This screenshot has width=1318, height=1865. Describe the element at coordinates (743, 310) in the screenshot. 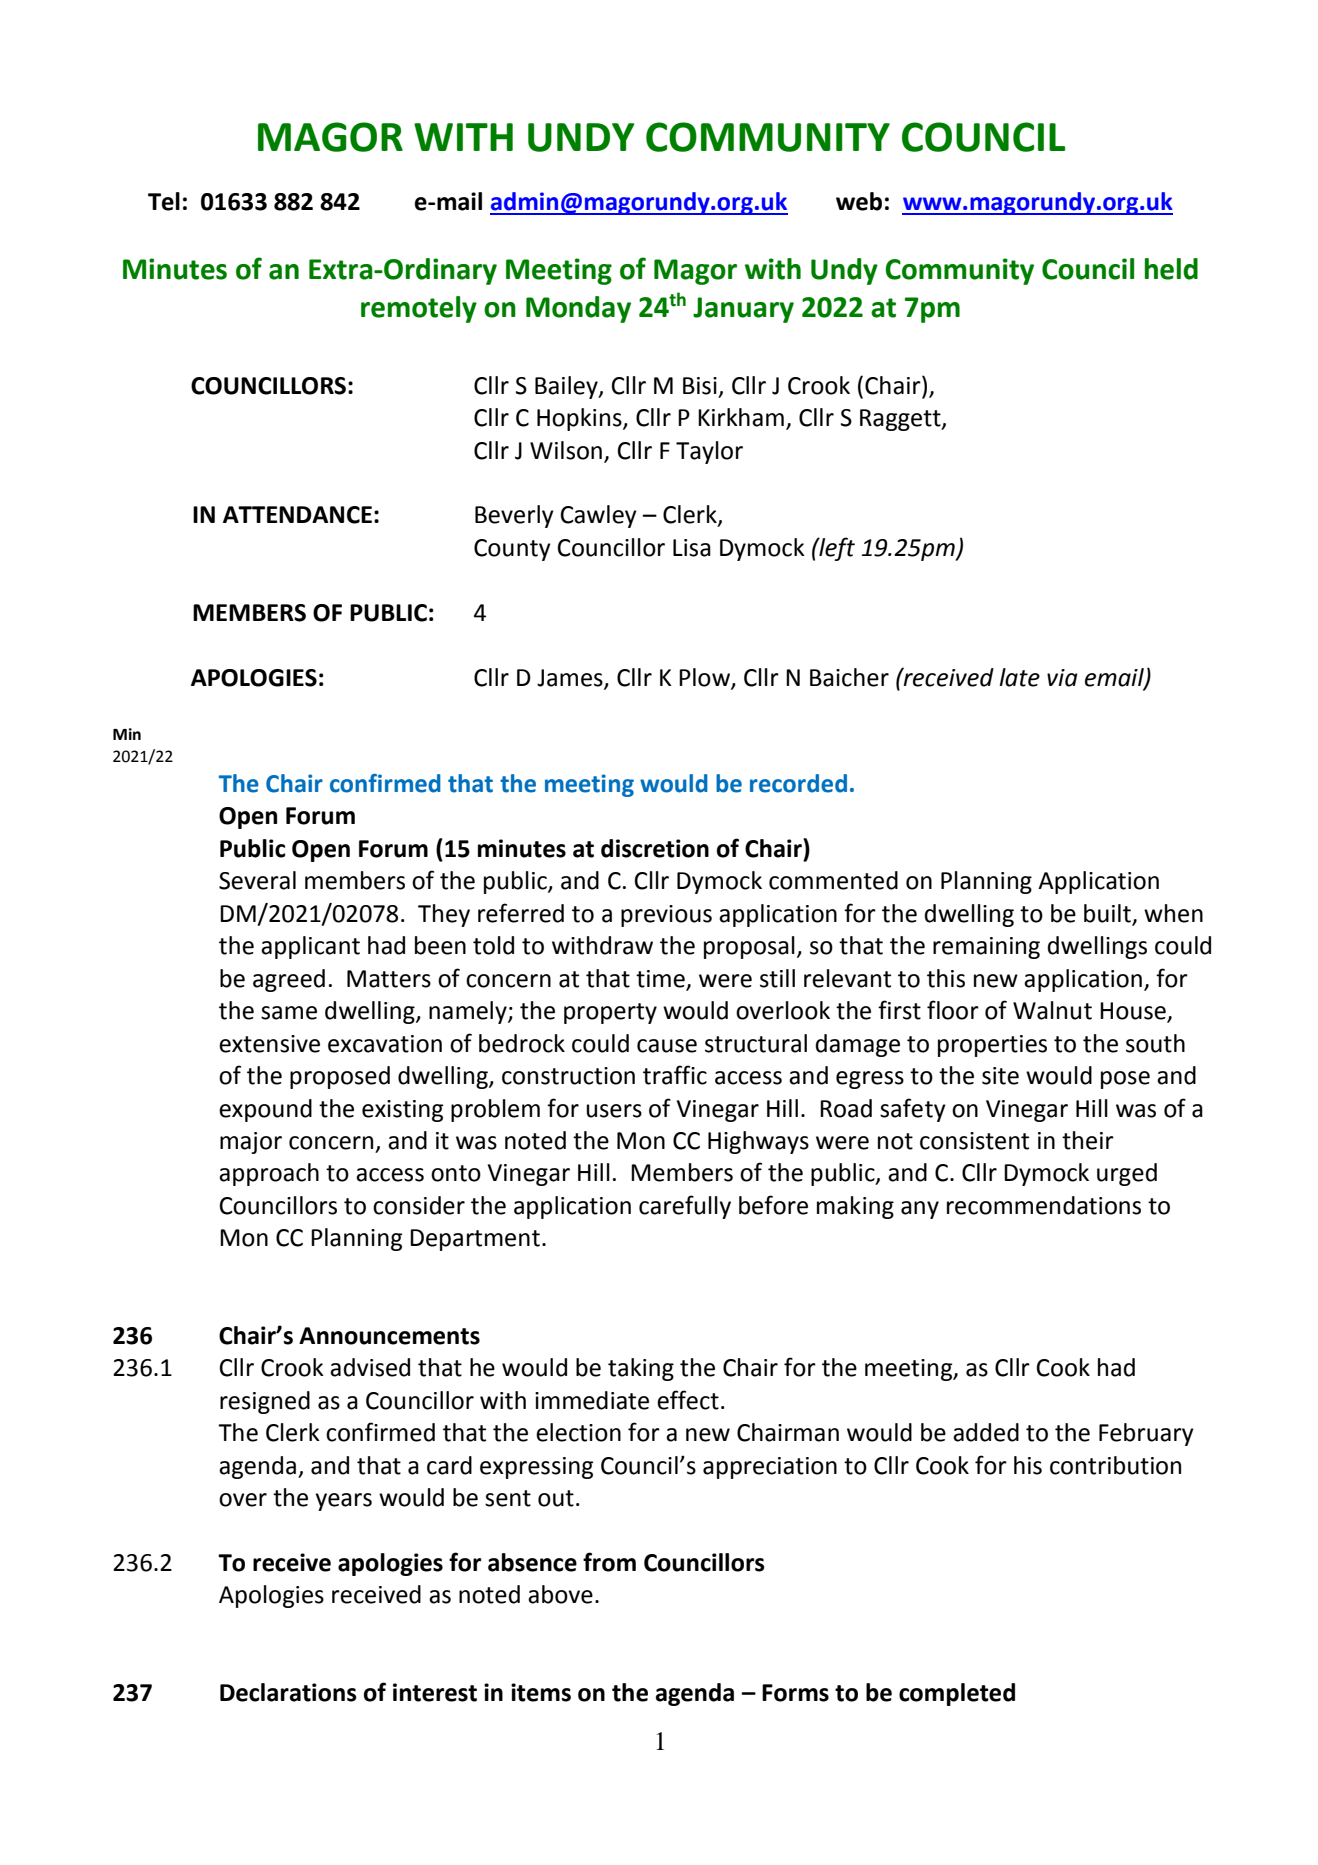

I see `January` at that location.
